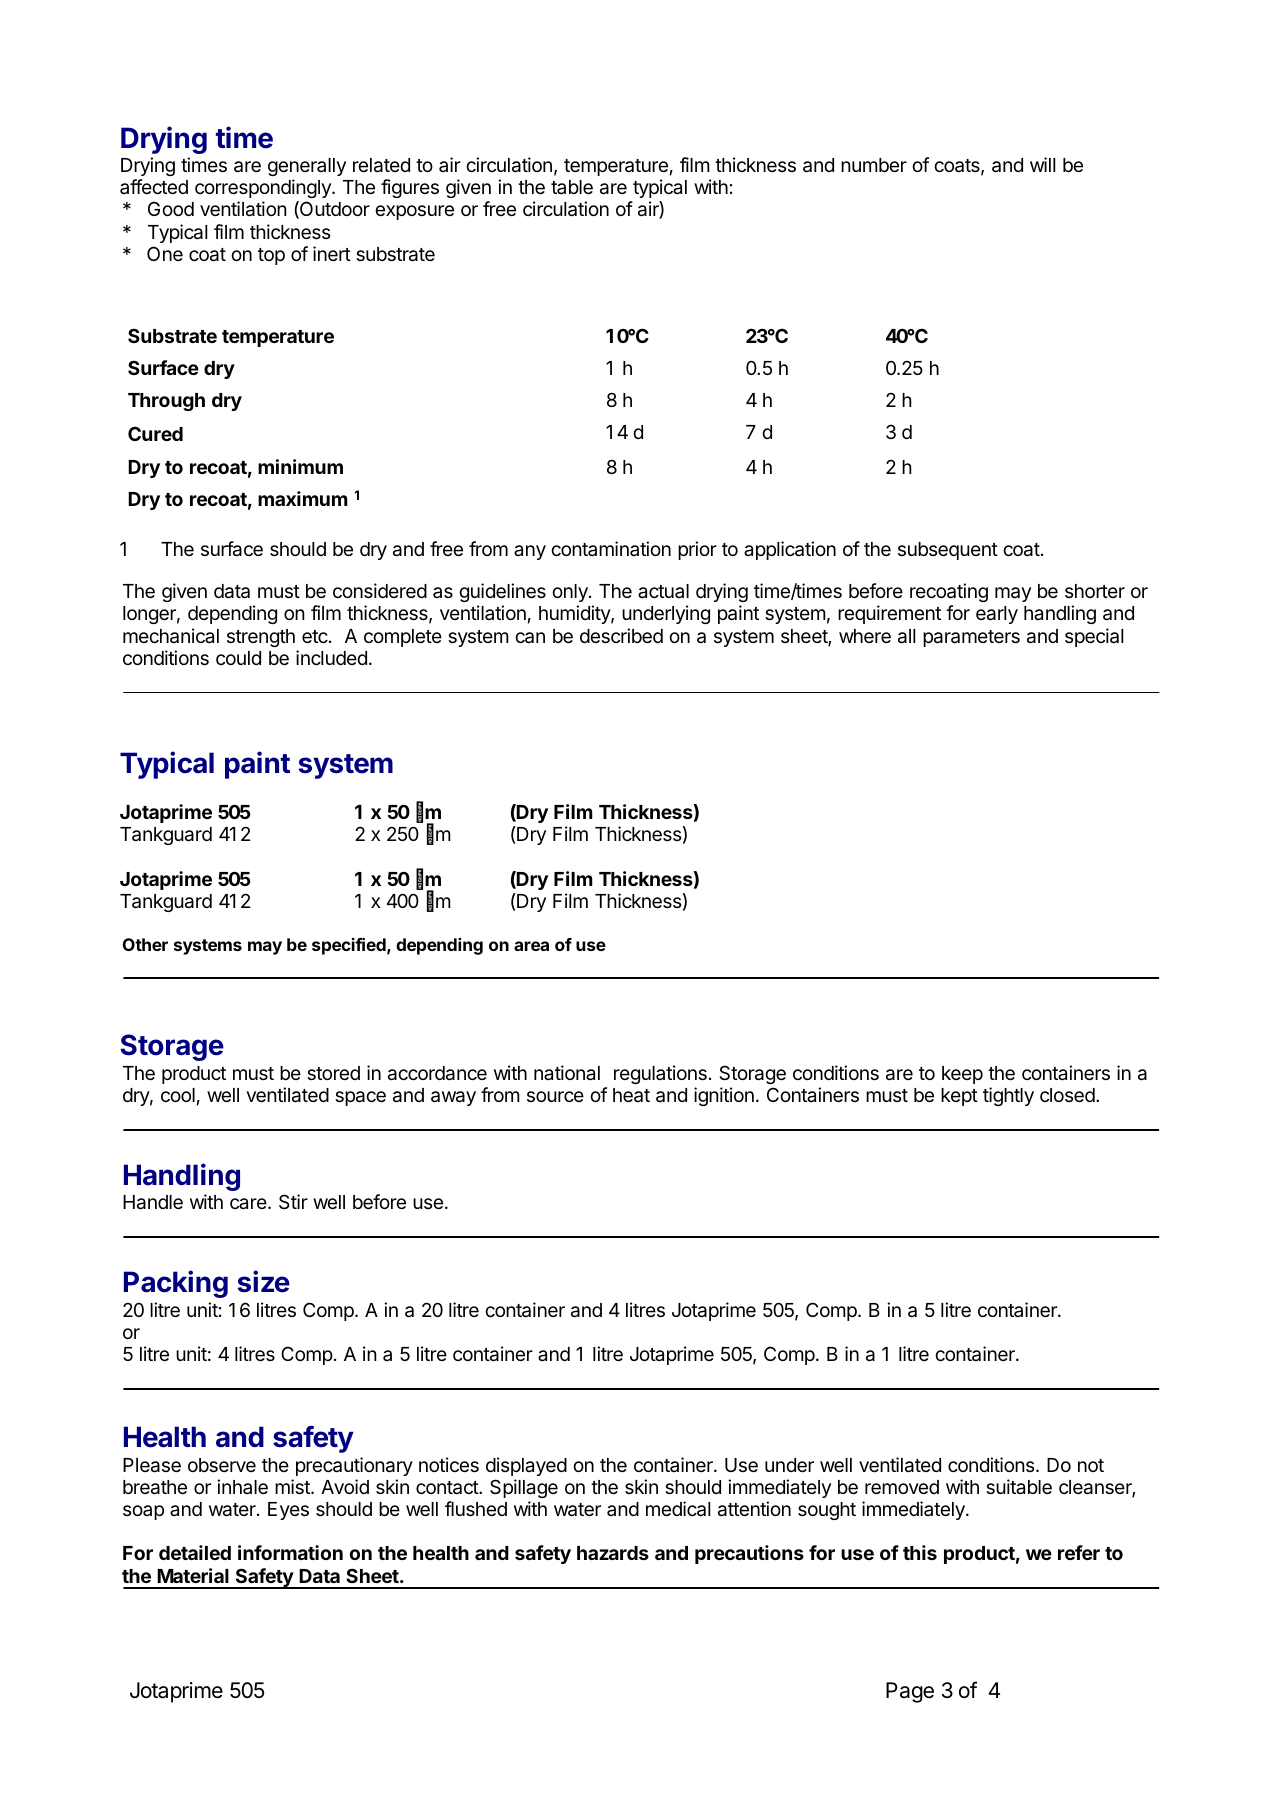 The height and width of the image is (1812, 1281). I want to click on keep, so click(962, 1075).
